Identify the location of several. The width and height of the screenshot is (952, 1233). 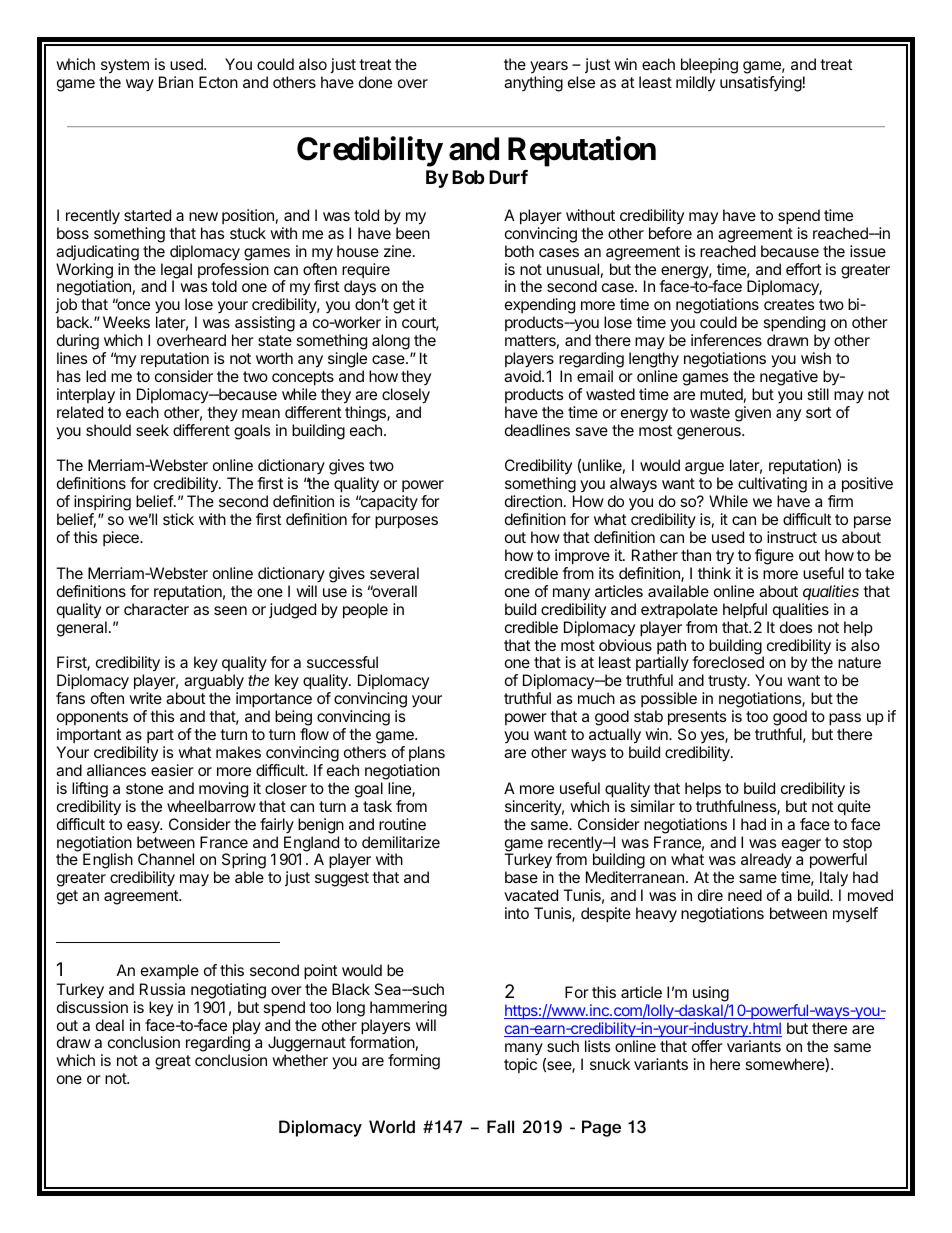
(394, 573).
